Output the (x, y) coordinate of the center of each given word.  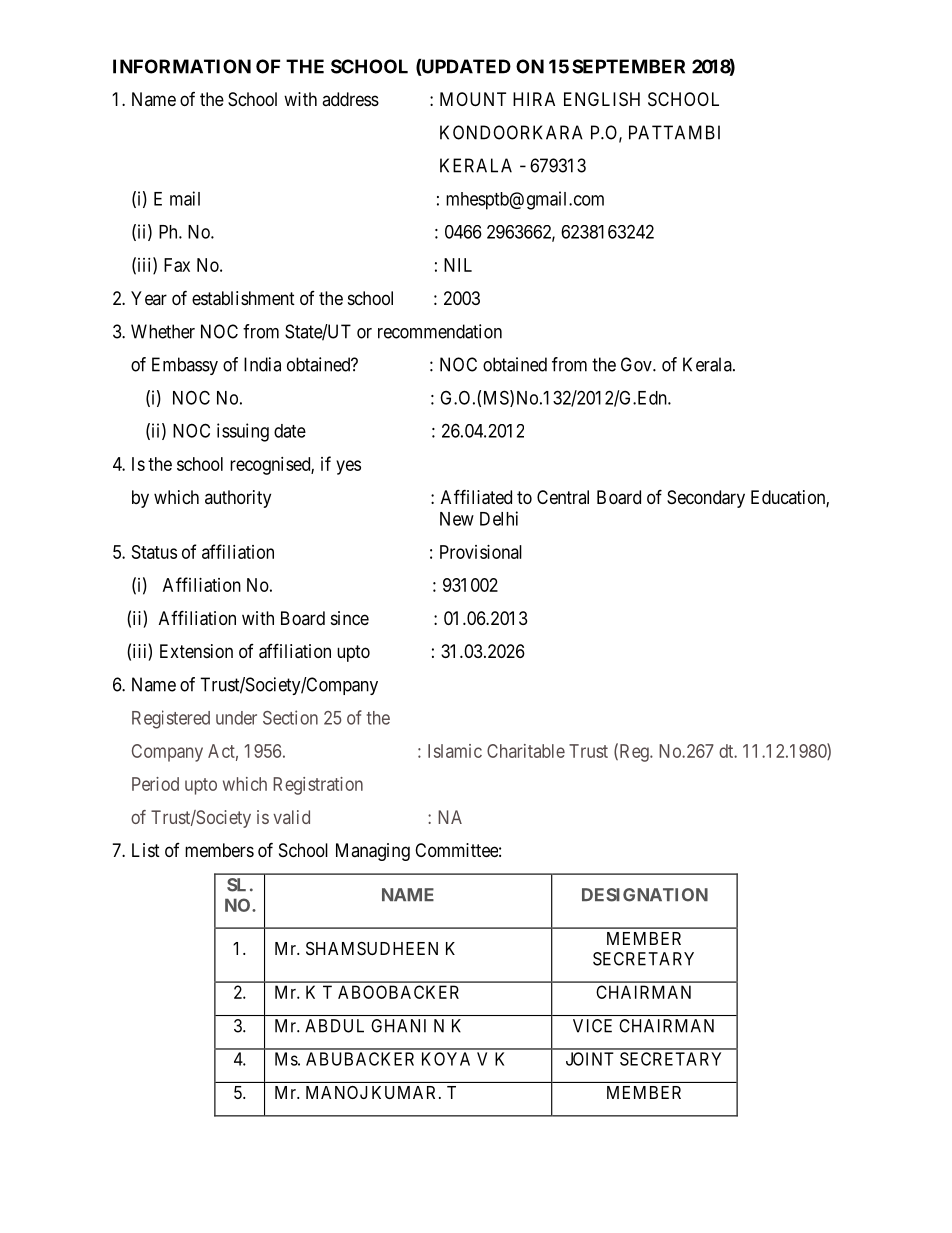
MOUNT (473, 99)
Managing (373, 852)
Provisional (481, 552)
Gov (637, 364)
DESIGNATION (645, 895)
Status (154, 552)
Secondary (706, 499)
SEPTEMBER (628, 66)
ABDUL (334, 1026)
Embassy (185, 366)
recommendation (440, 331)
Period (155, 784)
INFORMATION (182, 66)
